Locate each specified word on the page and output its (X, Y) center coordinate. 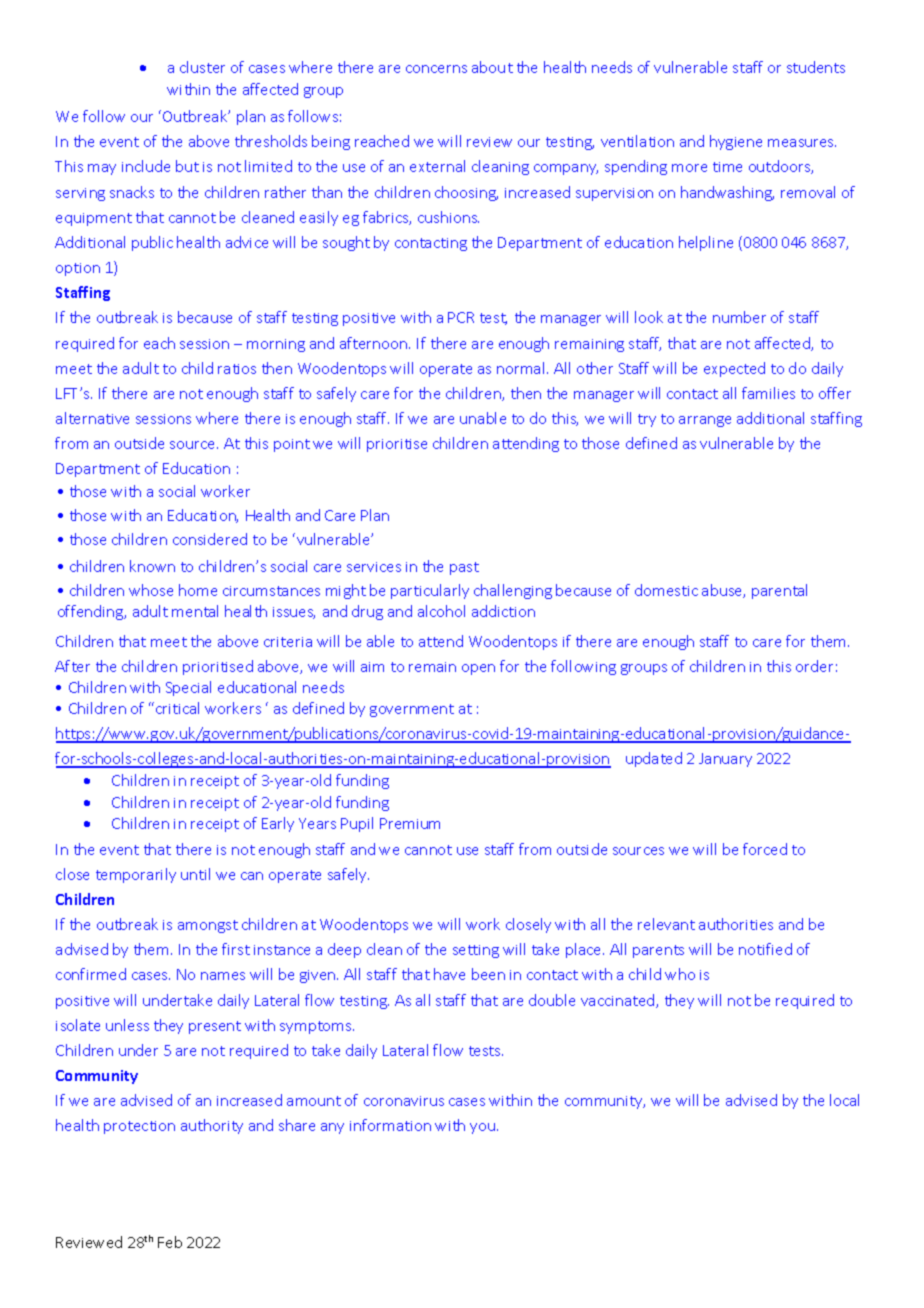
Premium (410, 823)
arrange (705, 421)
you (484, 1128)
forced (765, 849)
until (195, 874)
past (464, 568)
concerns (436, 69)
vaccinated (619, 1001)
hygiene (736, 142)
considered (210, 539)
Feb (170, 1242)
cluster (202, 67)
